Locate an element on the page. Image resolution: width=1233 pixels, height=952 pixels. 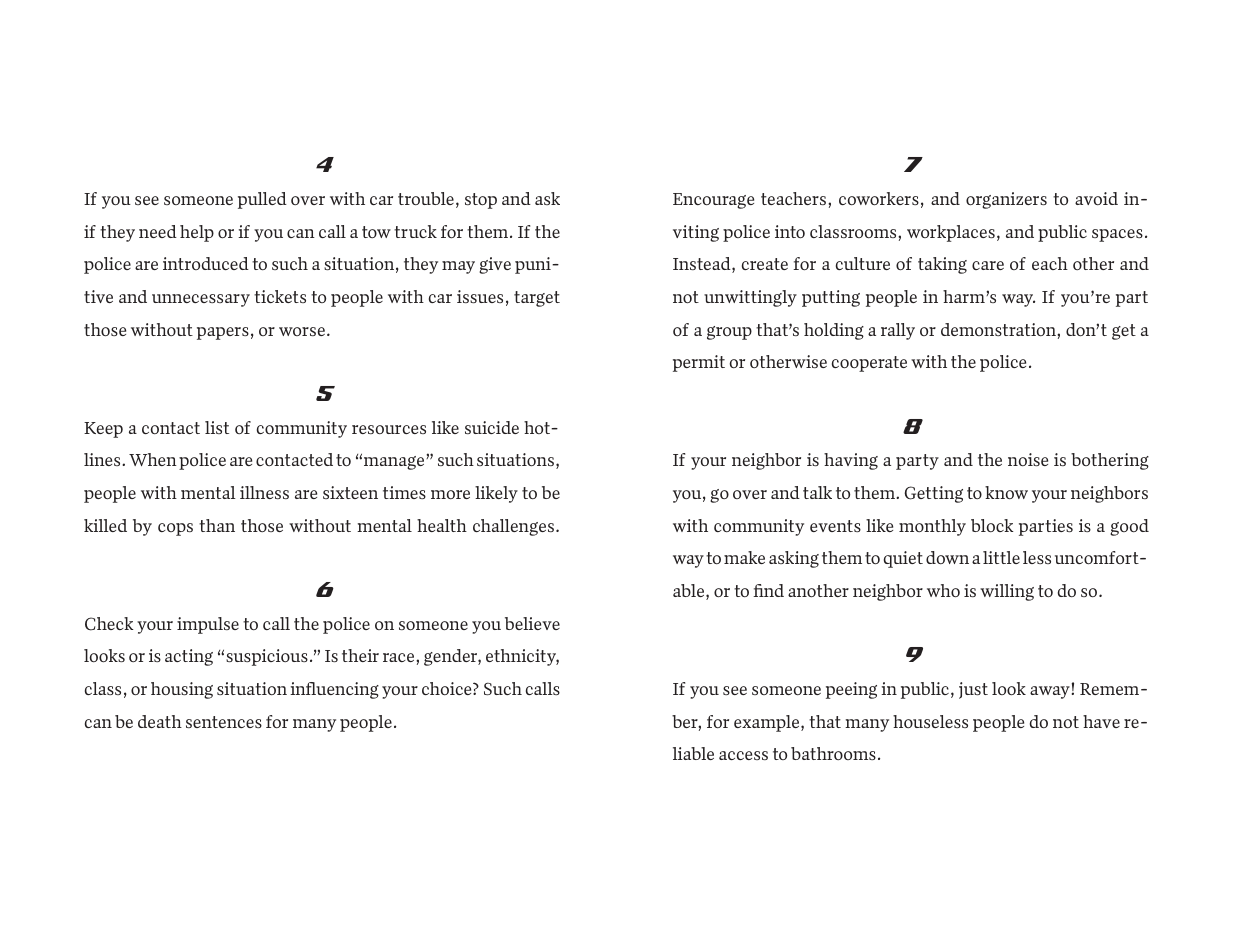
sentences is located at coordinates (224, 722).
